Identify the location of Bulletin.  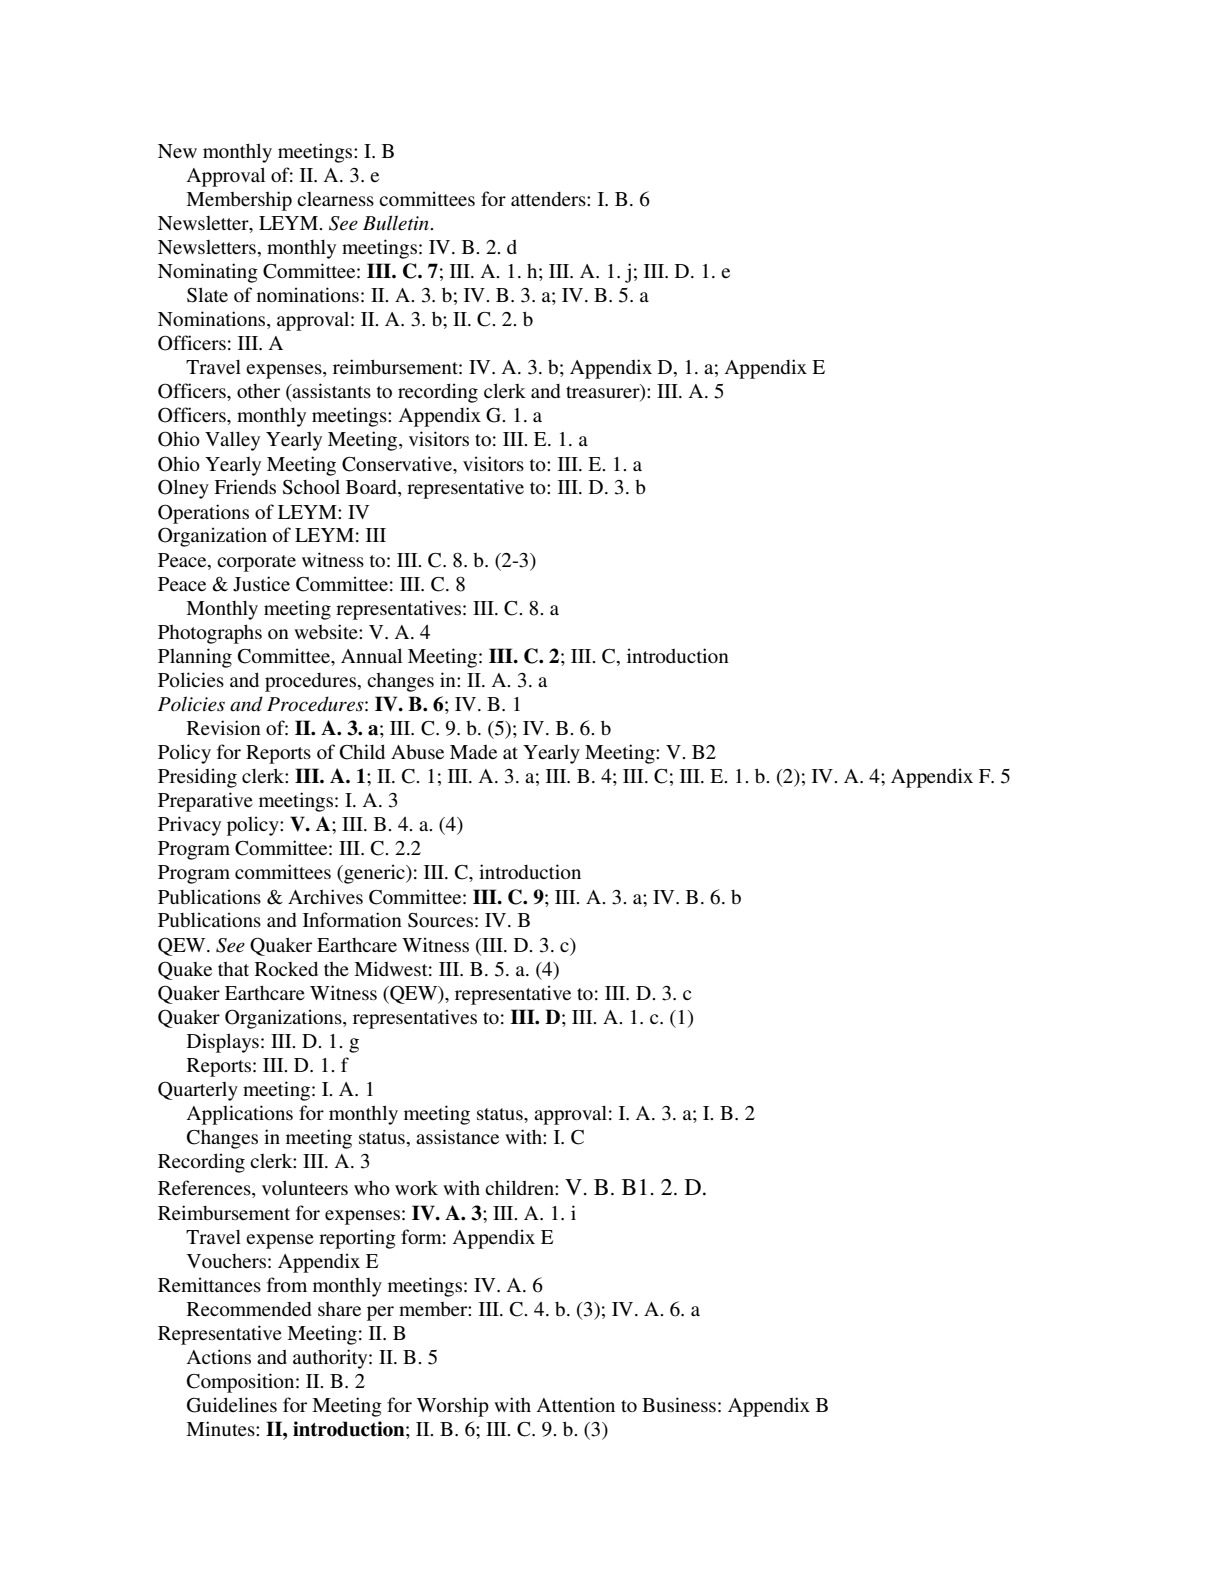
(397, 223).
